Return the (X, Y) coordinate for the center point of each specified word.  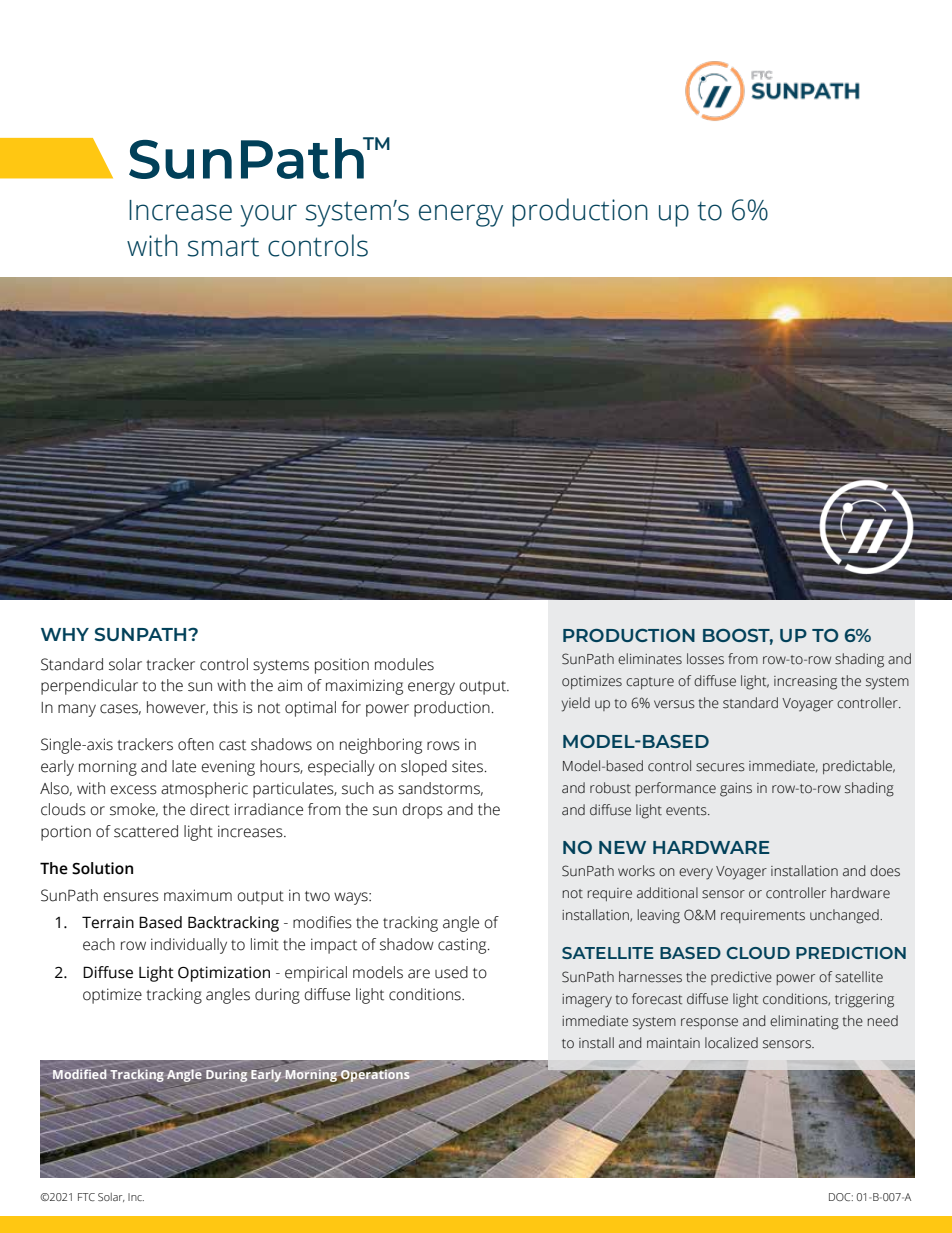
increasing (805, 683)
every (696, 874)
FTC (86, 1197)
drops (423, 811)
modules (404, 664)
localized (731, 1043)
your (268, 215)
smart (223, 247)
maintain (673, 1043)
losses (705, 659)
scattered (146, 831)
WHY (65, 634)
